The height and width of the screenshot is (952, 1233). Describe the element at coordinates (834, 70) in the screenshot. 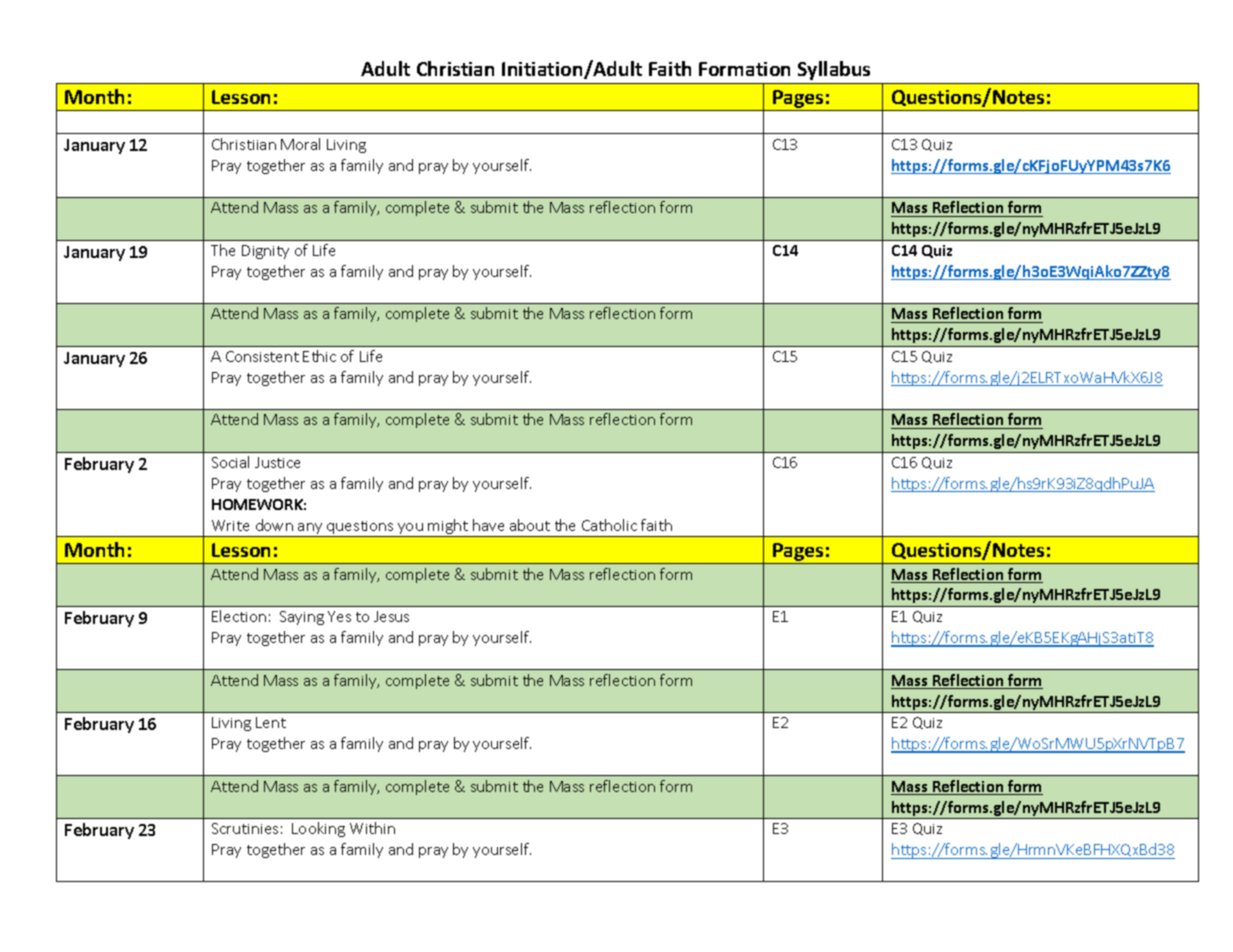

I see `Syllabus` at that location.
